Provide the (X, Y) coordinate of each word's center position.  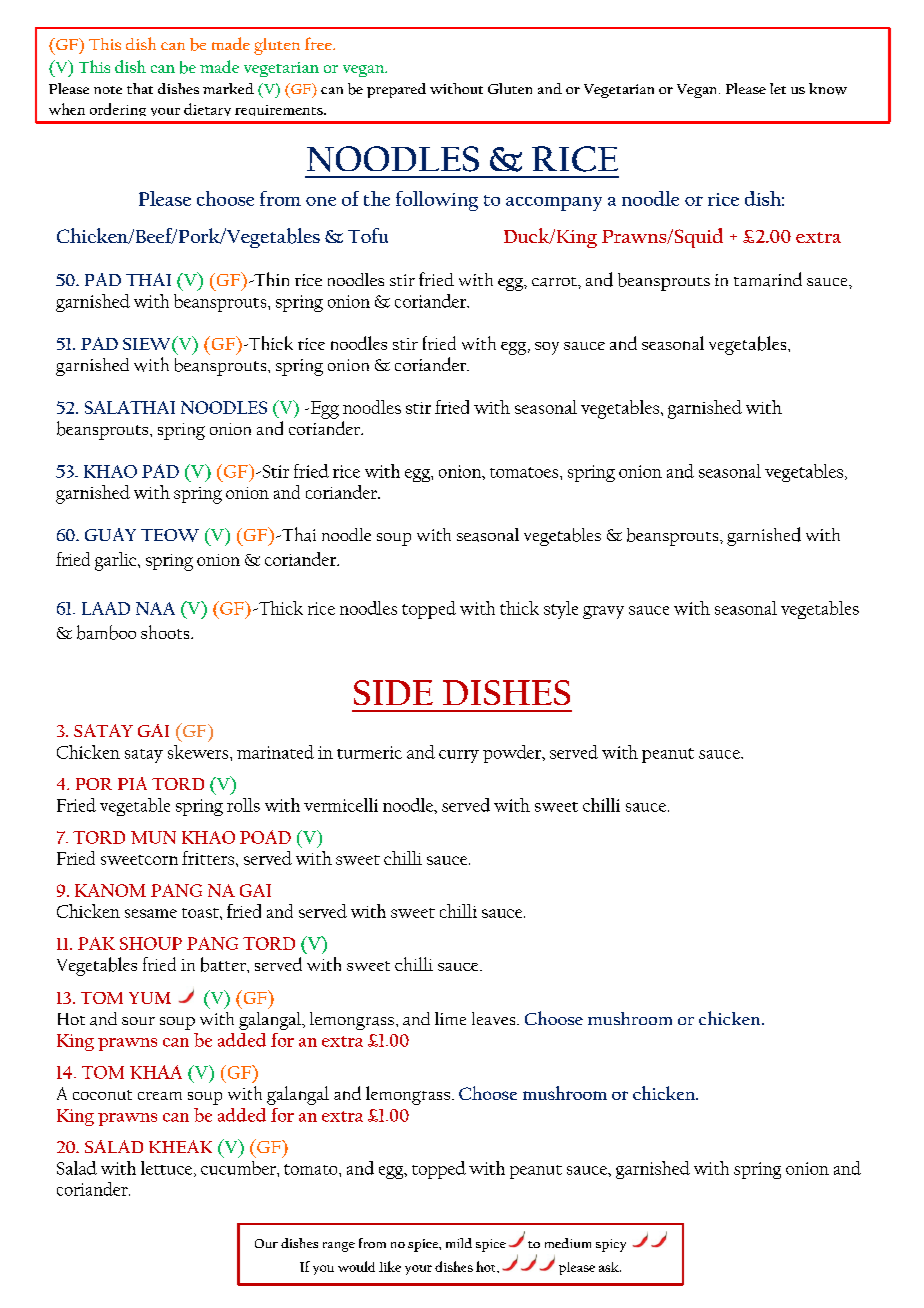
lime (450, 1018)
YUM (150, 998)
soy (547, 348)
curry (459, 756)
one (321, 201)
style (561, 610)
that (140, 88)
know (828, 89)
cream (160, 1096)
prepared (396, 90)
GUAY (110, 534)
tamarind (768, 279)
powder (513, 754)
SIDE (393, 692)
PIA (132, 783)
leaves (495, 1018)
